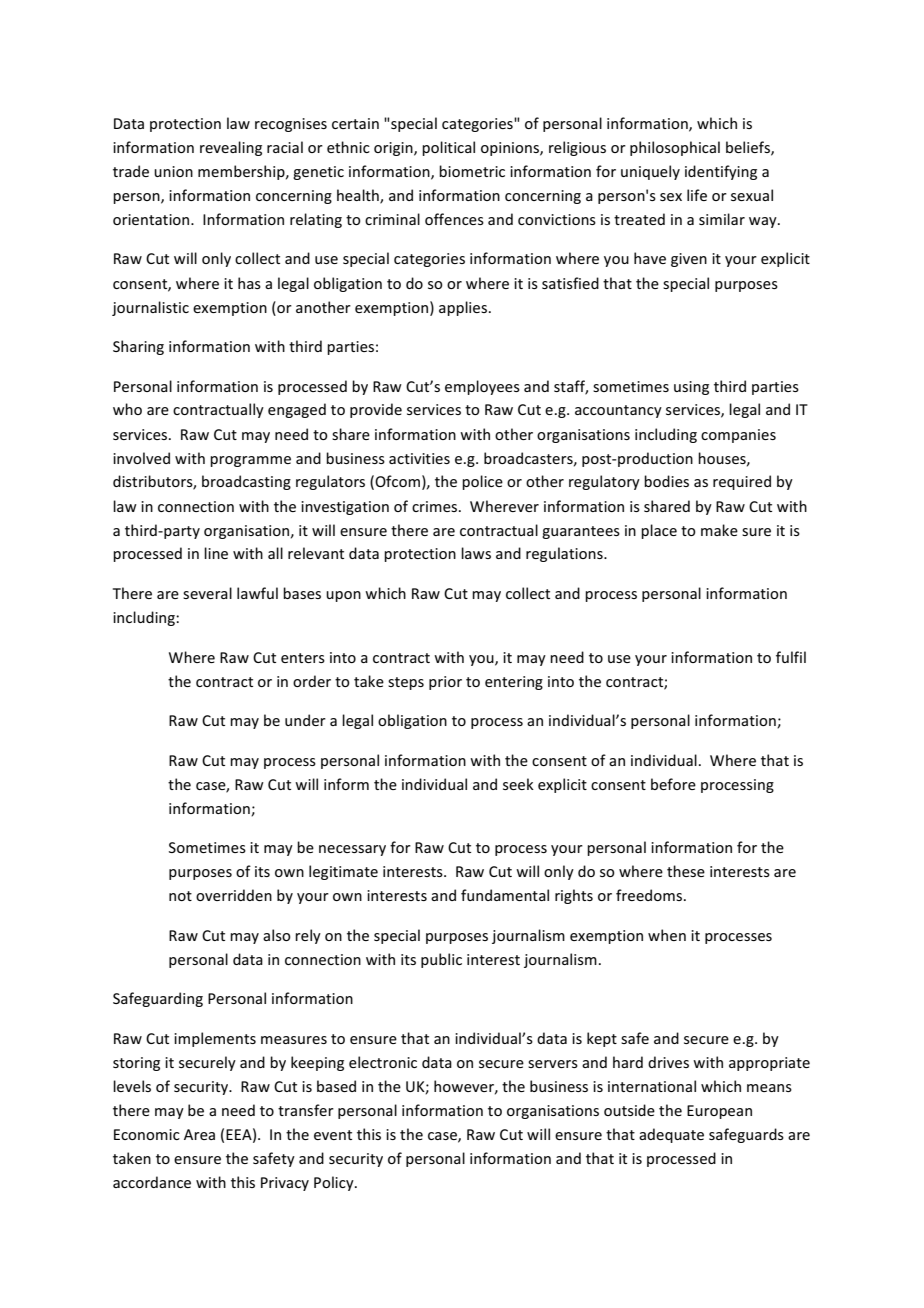  What do you see at coordinates (448, 148) in the image?
I see `political` at bounding box center [448, 148].
